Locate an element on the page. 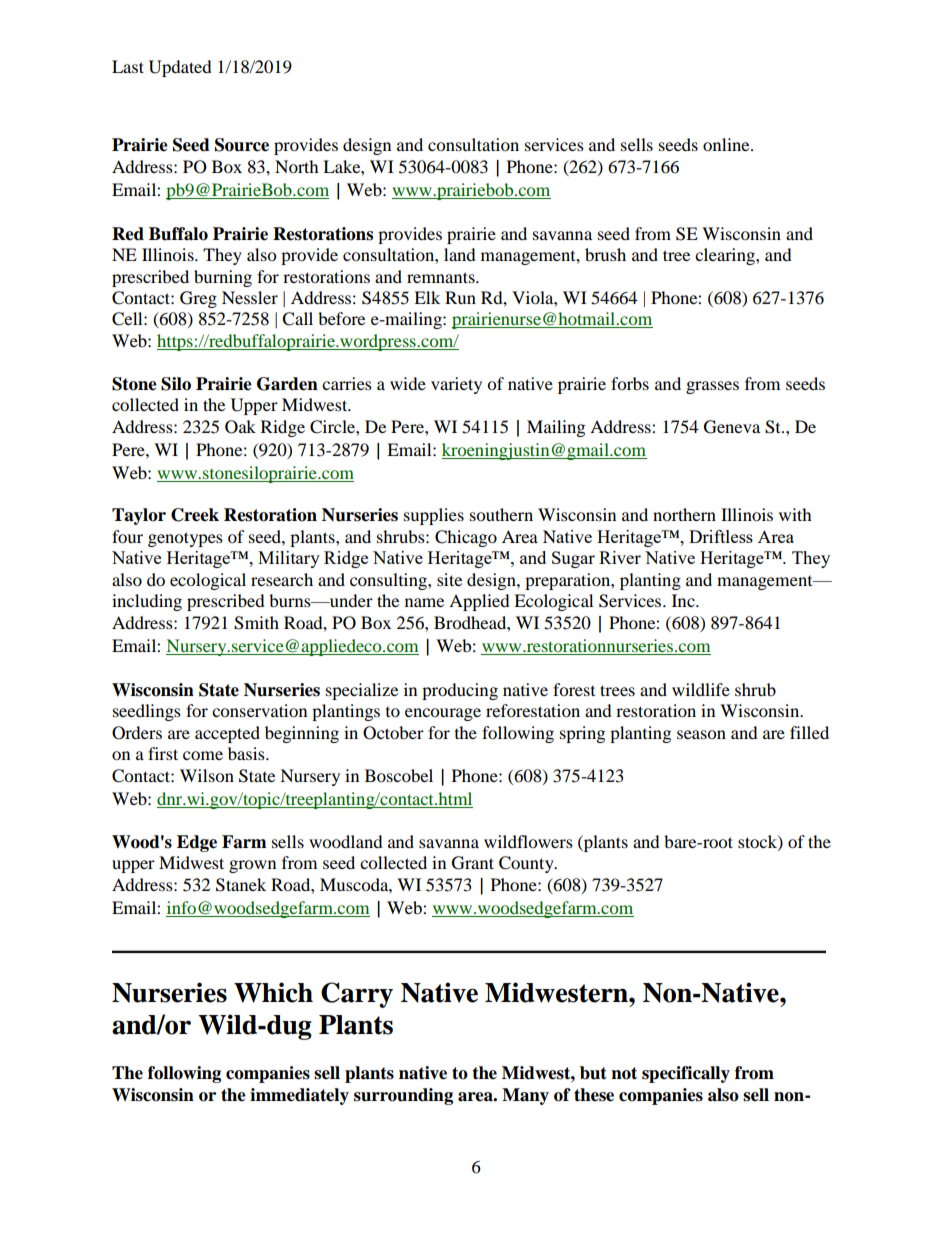 The width and height of the image is (952, 1233). but is located at coordinates (593, 1073).
